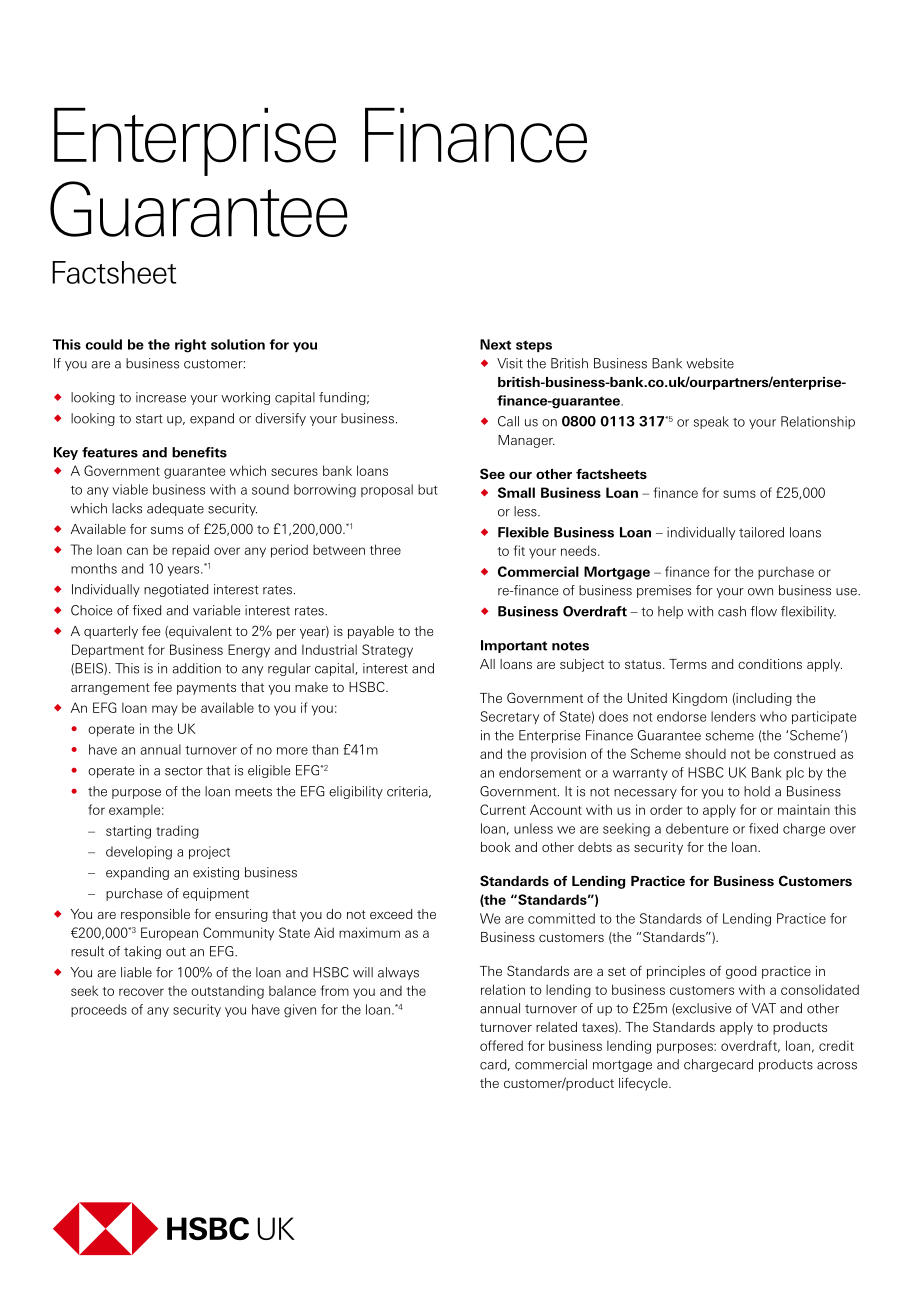 The width and height of the page is (924, 1308). Describe the element at coordinates (710, 363) in the page. I see `website` at that location.
